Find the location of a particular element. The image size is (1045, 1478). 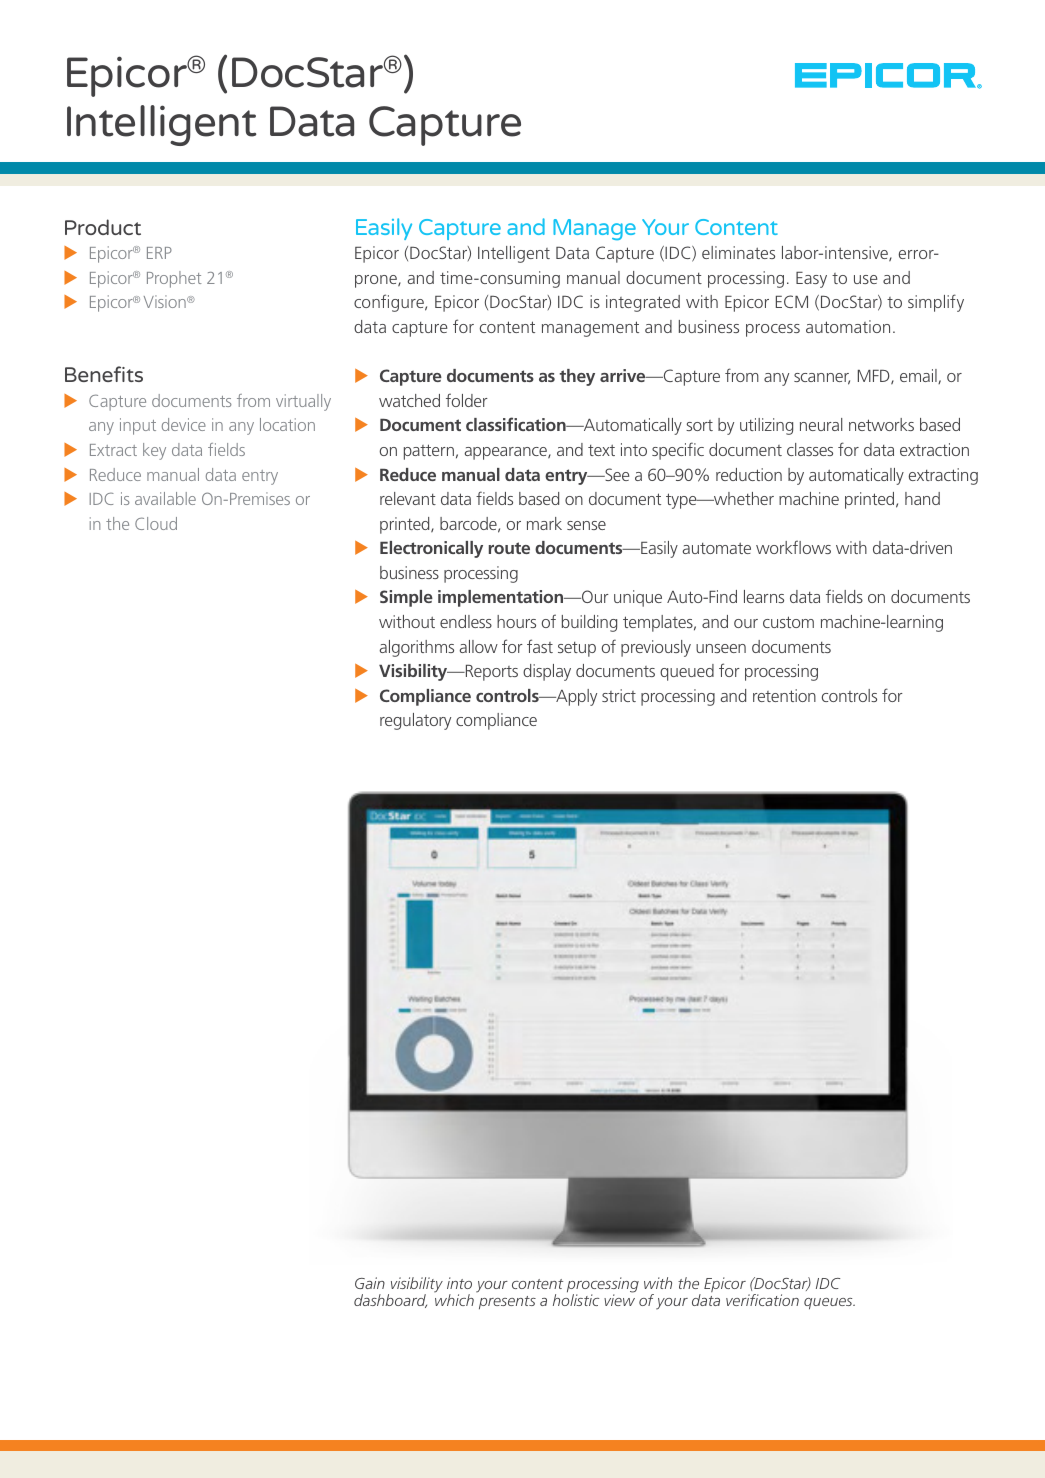

Easy is located at coordinates (811, 280).
